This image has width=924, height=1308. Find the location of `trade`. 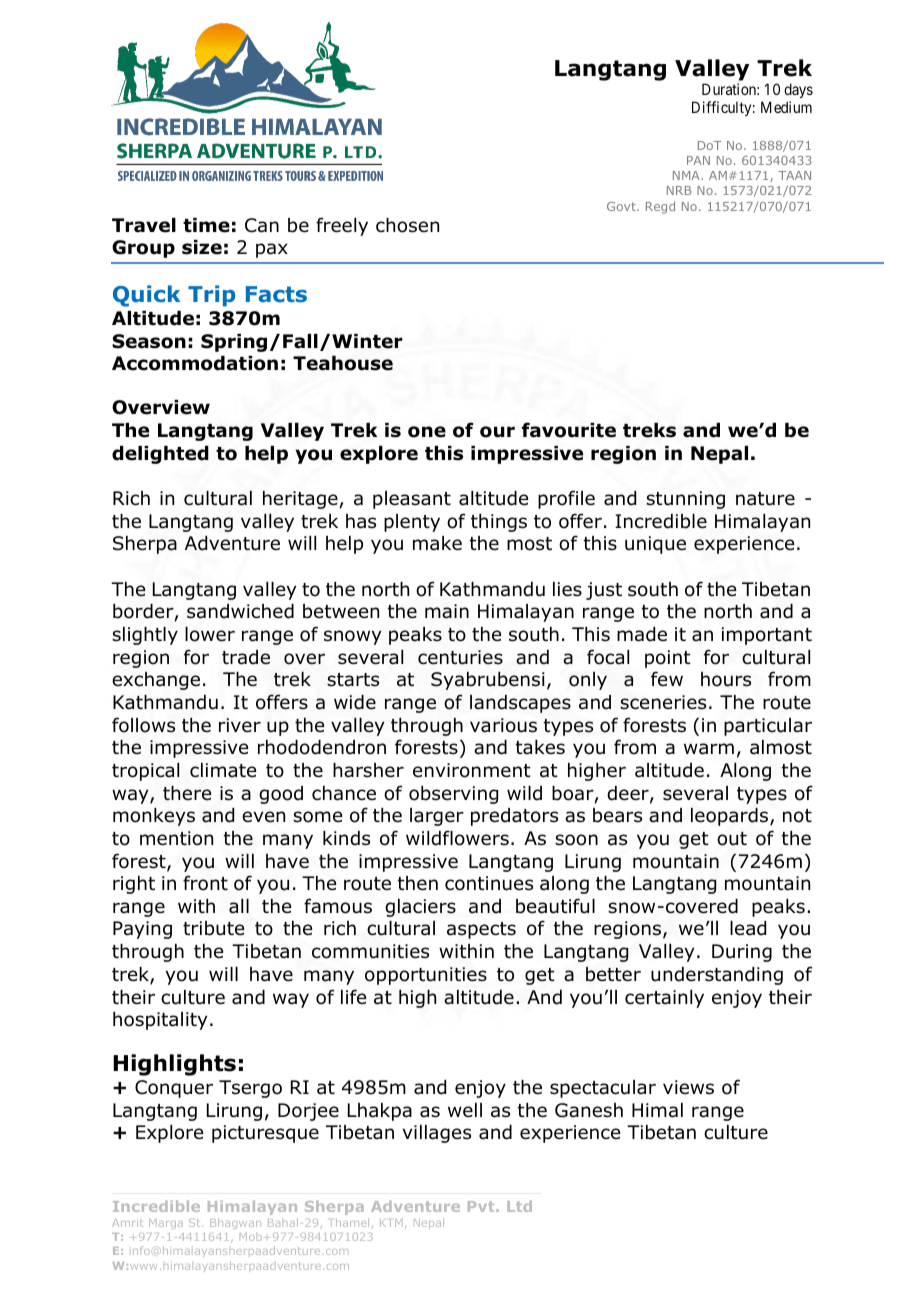

trade is located at coordinates (246, 657).
